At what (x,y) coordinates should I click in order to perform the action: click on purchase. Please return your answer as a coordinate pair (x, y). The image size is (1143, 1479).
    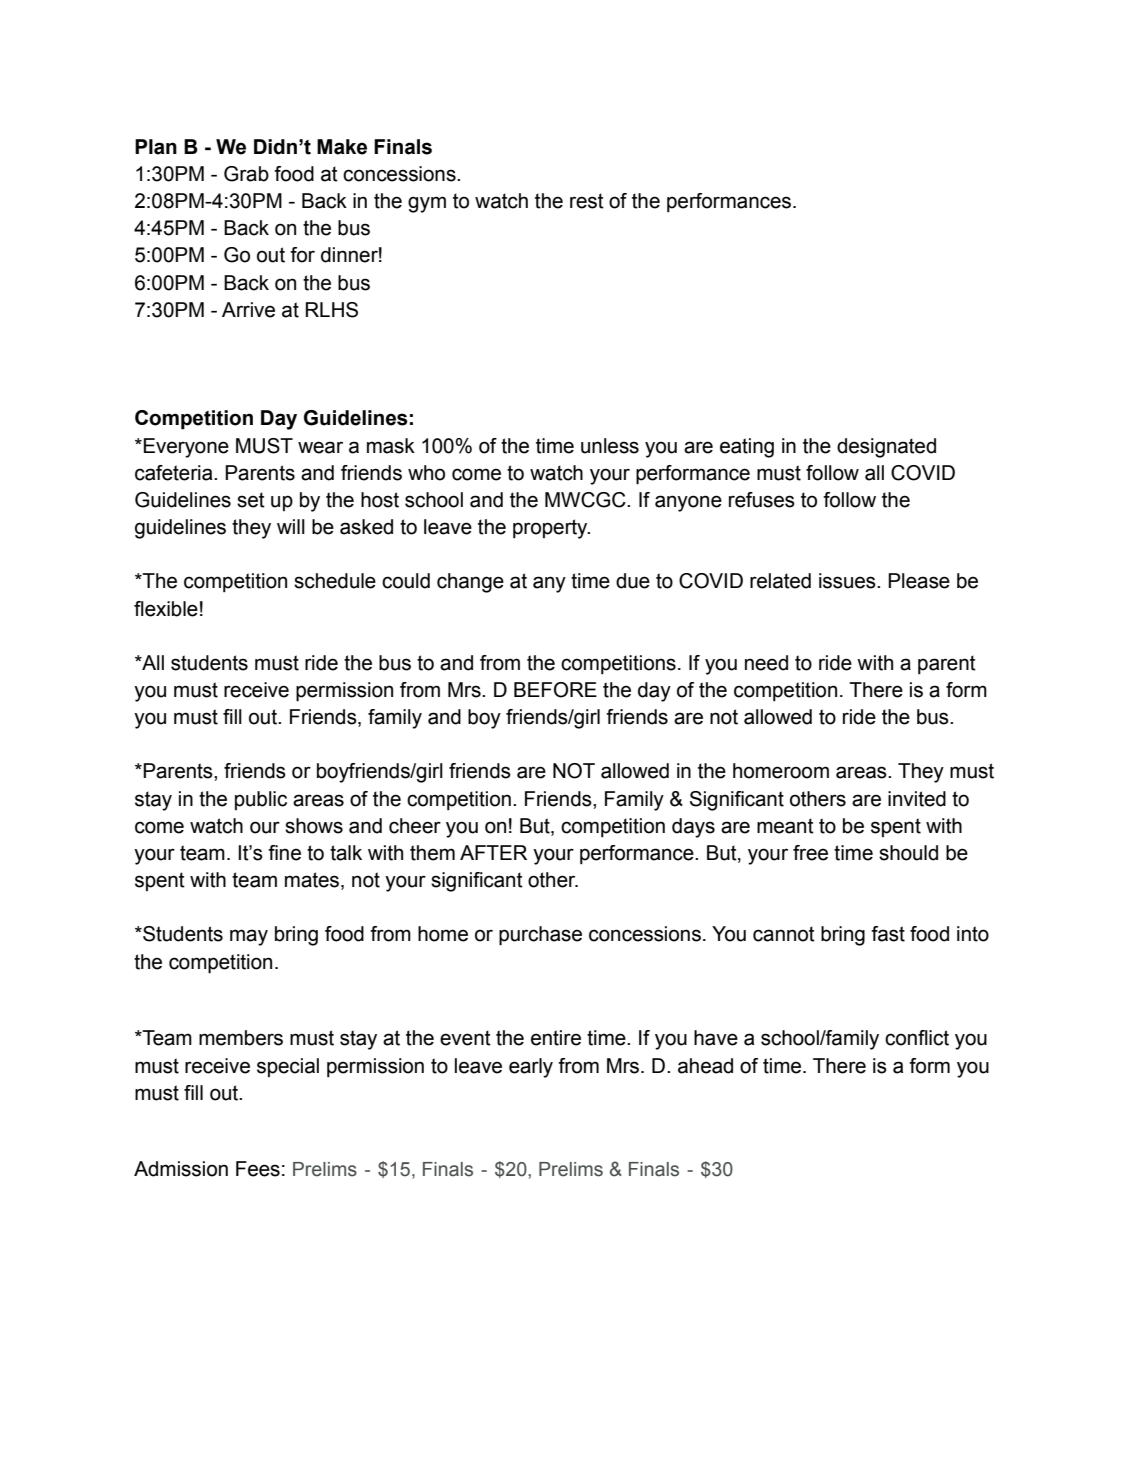
    Looking at the image, I should click on (540, 936).
